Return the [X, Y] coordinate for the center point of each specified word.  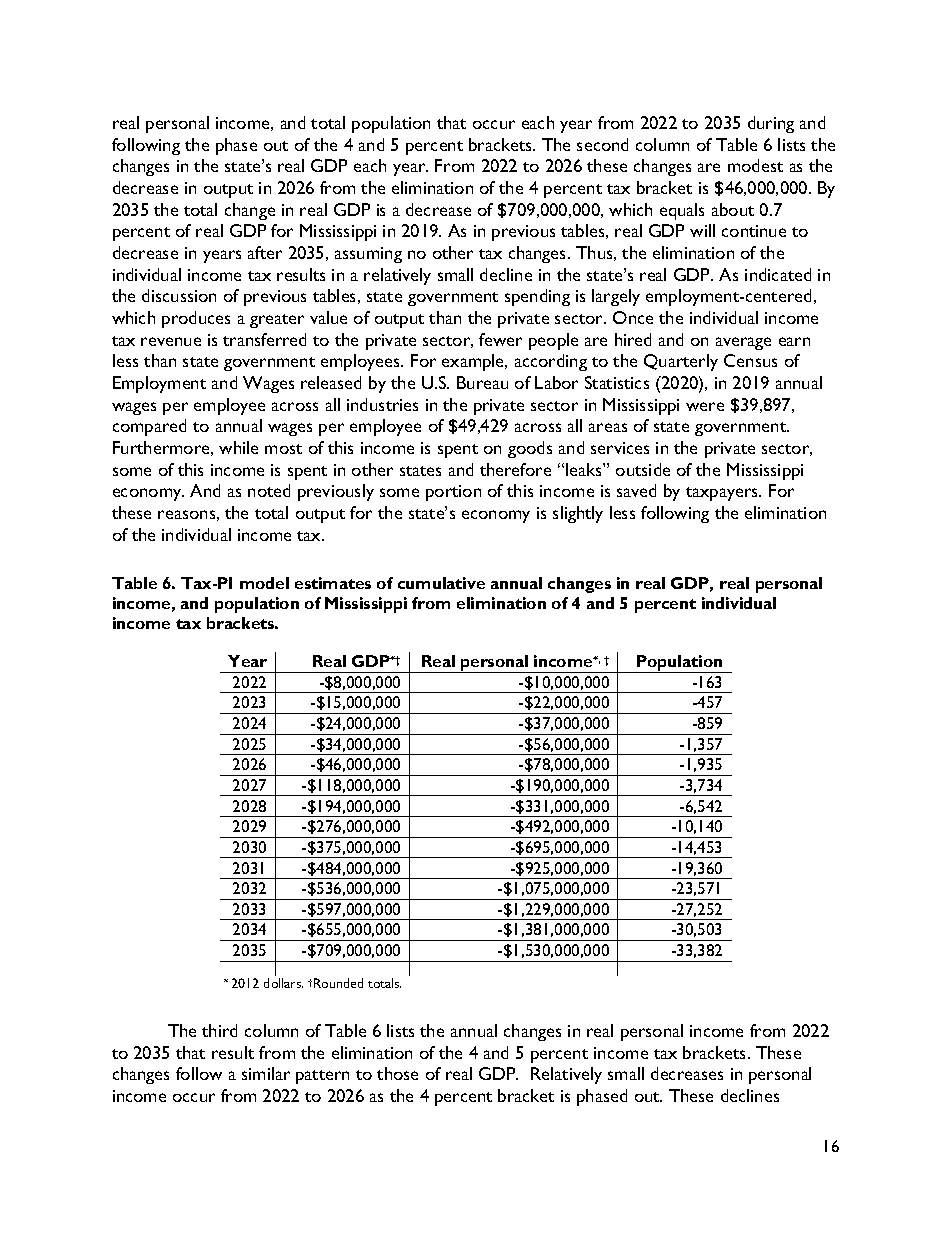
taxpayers [723, 494]
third [219, 1030]
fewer [500, 339]
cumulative [441, 583]
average [743, 343]
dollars [283, 983]
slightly [578, 514]
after [265, 252]
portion [453, 493]
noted [269, 490]
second [602, 144]
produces [196, 319]
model [264, 583]
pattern [322, 1077]
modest [755, 165]
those [397, 1073]
